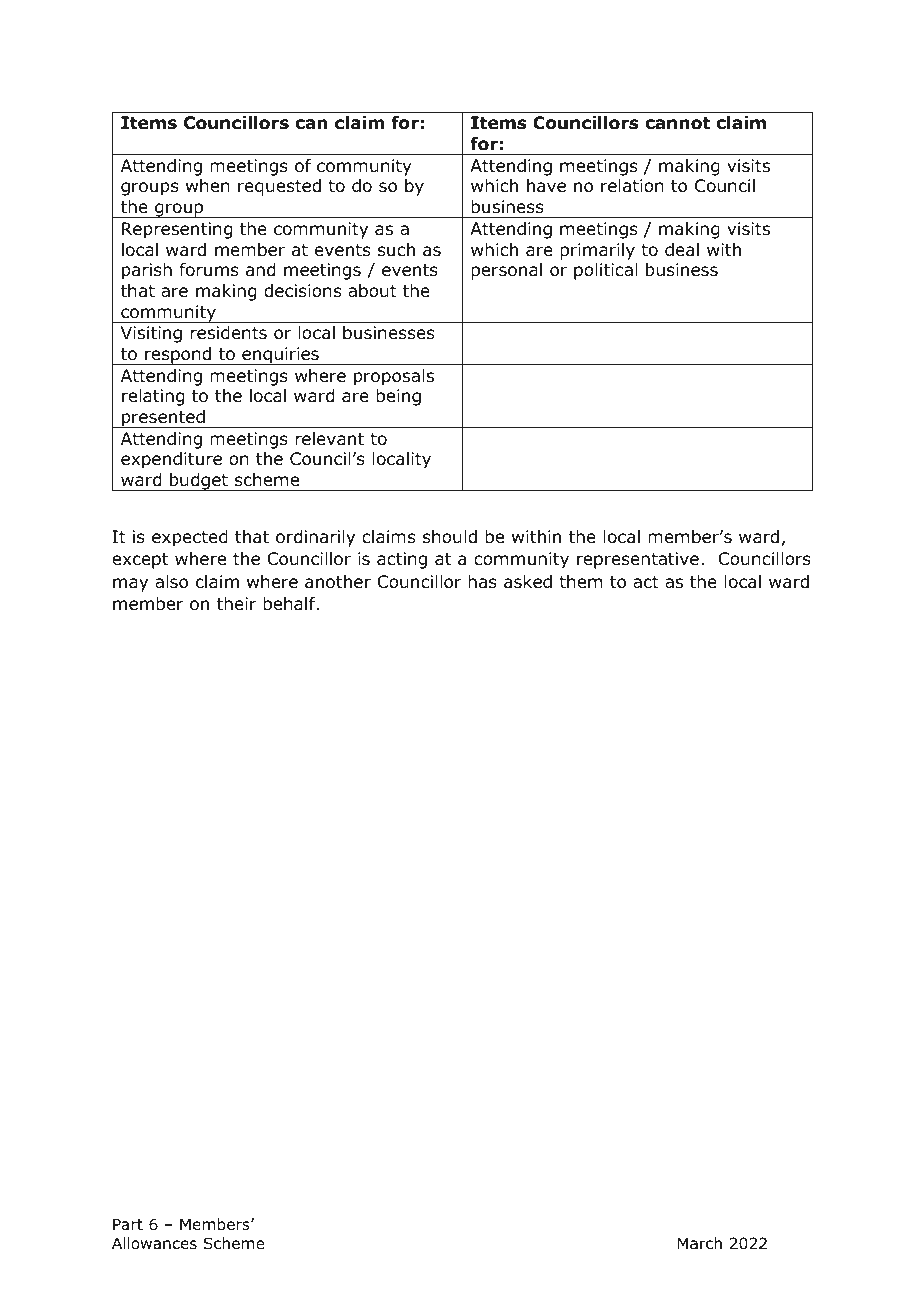  I want to click on March, so click(700, 1243).
